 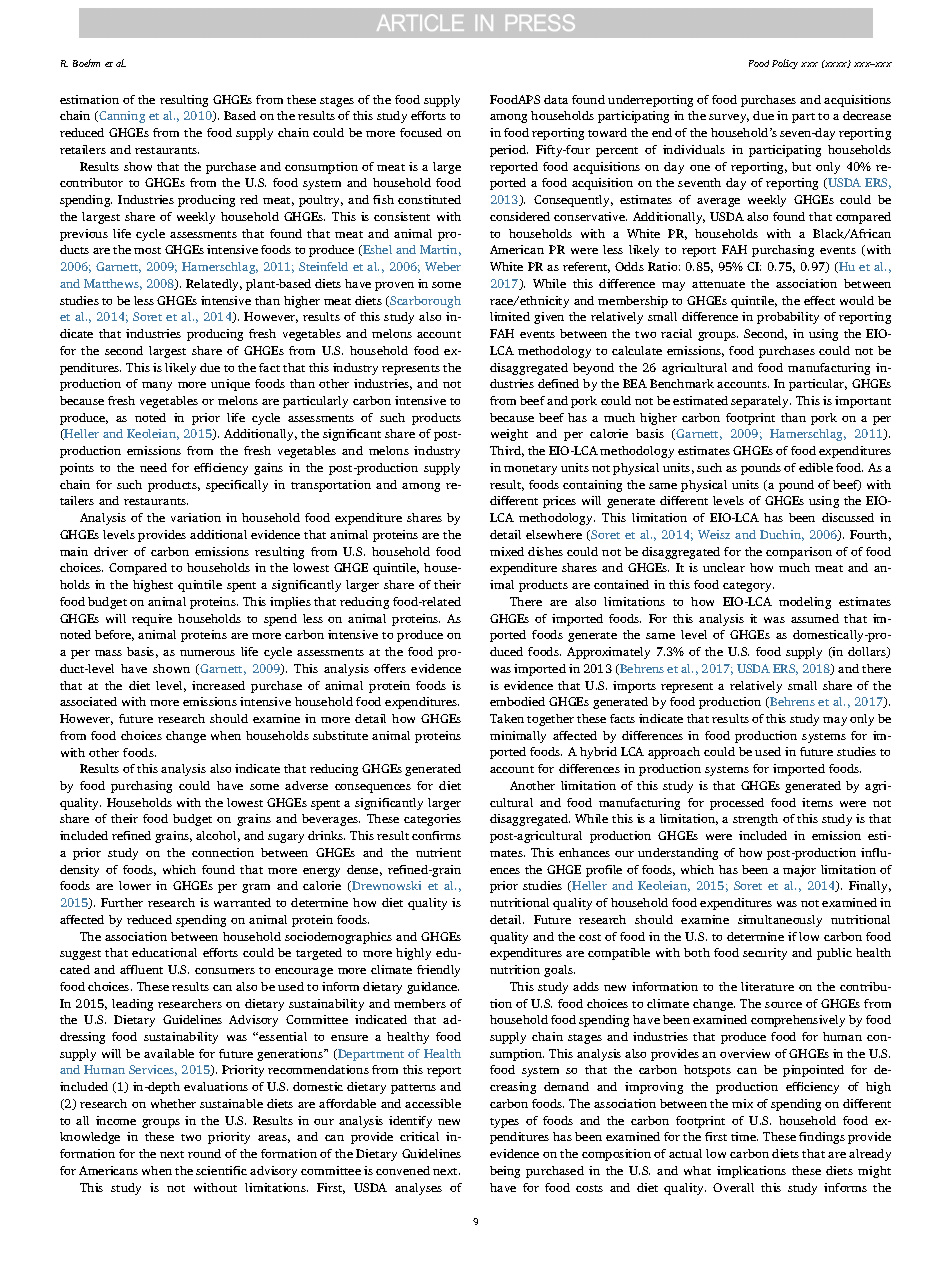 I want to click on being, so click(x=505, y=1172).
